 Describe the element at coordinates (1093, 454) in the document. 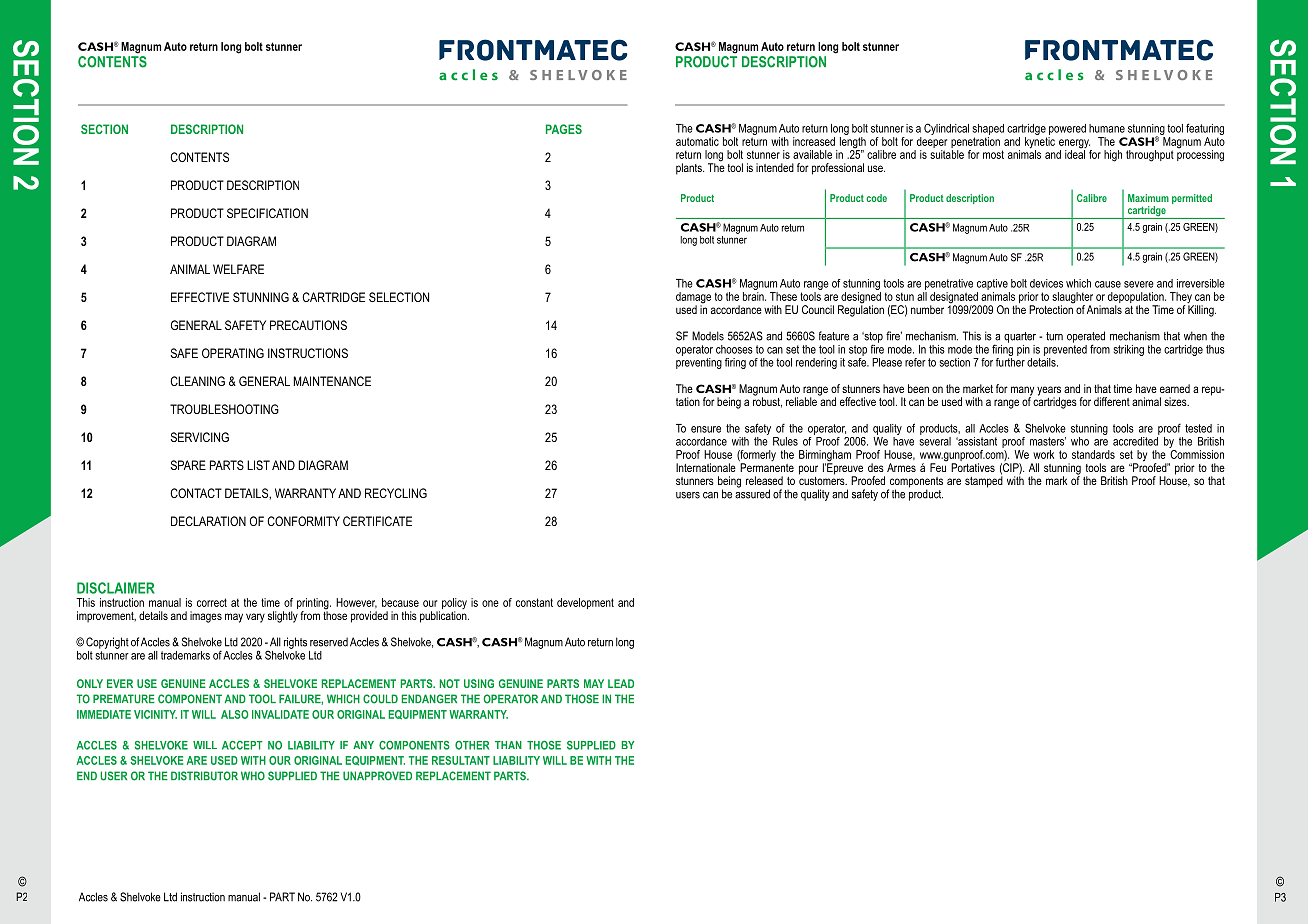

I see `standards` at that location.
